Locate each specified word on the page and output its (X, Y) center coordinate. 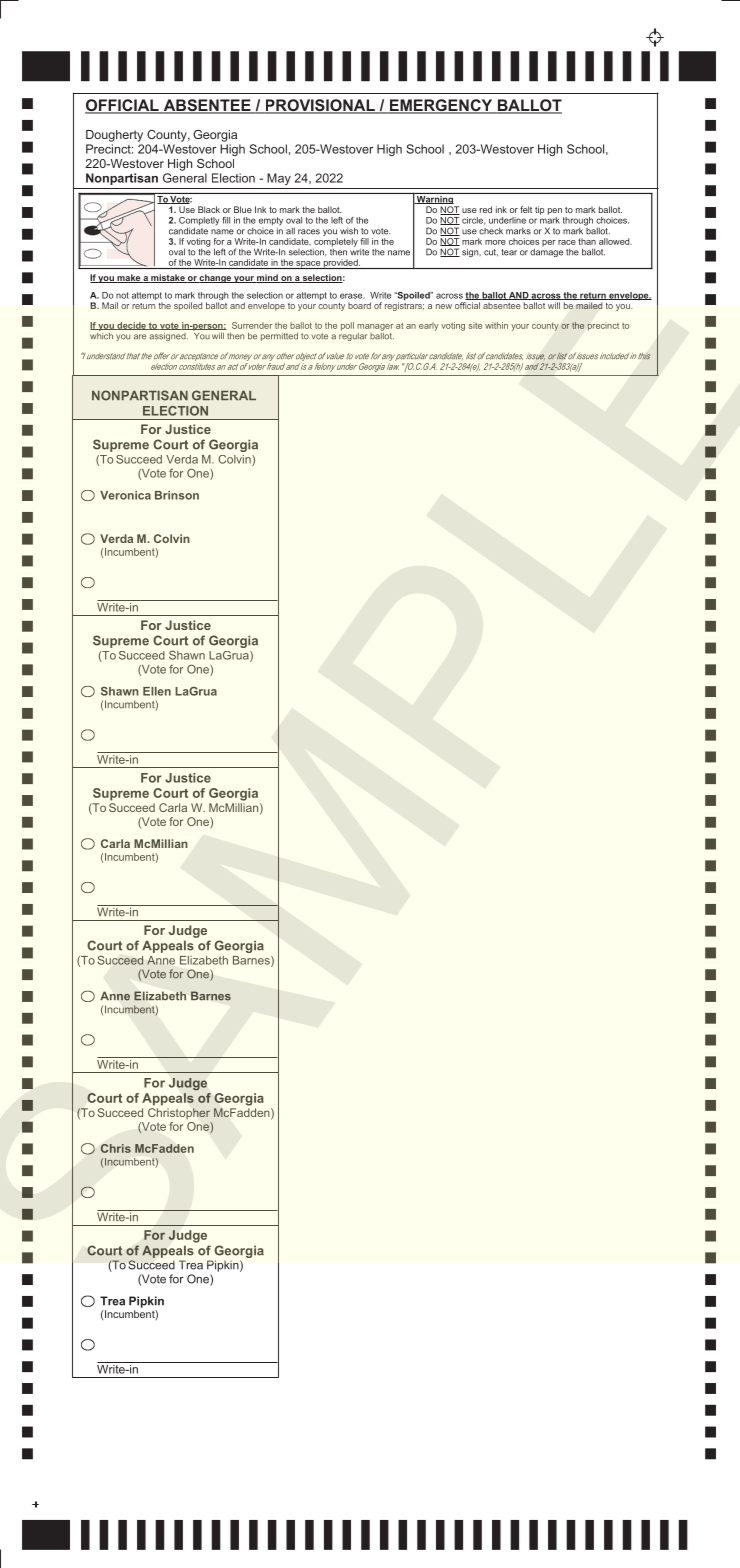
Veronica (125, 495)
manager (375, 327)
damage (546, 251)
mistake (168, 278)
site (475, 325)
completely (335, 243)
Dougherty (114, 136)
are (140, 337)
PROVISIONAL (320, 106)
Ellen (157, 691)
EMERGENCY (441, 106)
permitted (279, 337)
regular (353, 335)
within (496, 325)
